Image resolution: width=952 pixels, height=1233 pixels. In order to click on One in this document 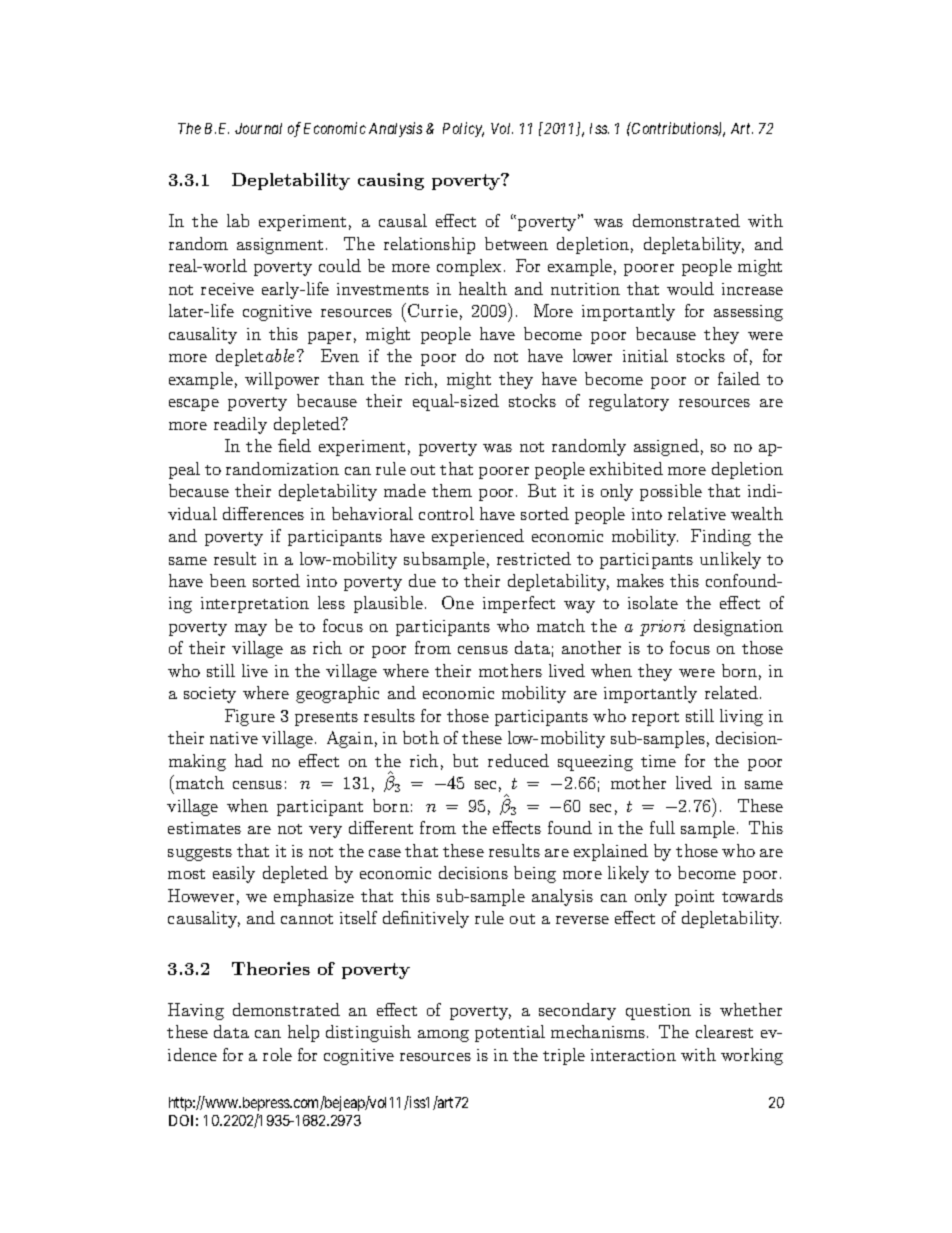, I will do `click(458, 602)`.
